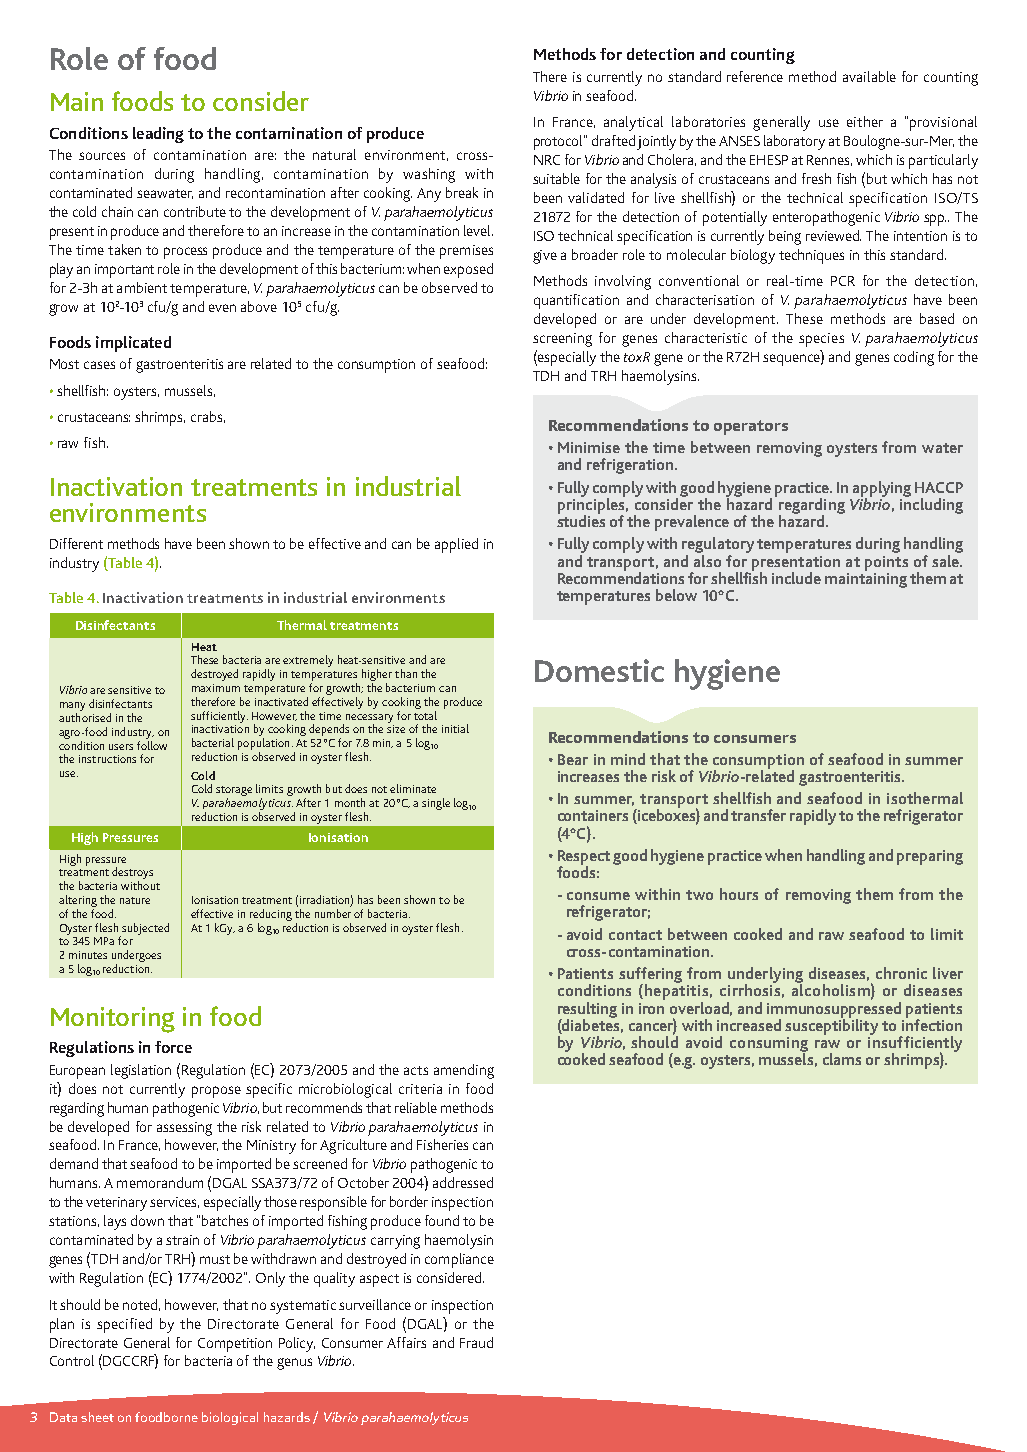 Image resolution: width=1027 pixels, height=1452 pixels. What do you see at coordinates (158, 135) in the screenshot?
I see `leading` at bounding box center [158, 135].
